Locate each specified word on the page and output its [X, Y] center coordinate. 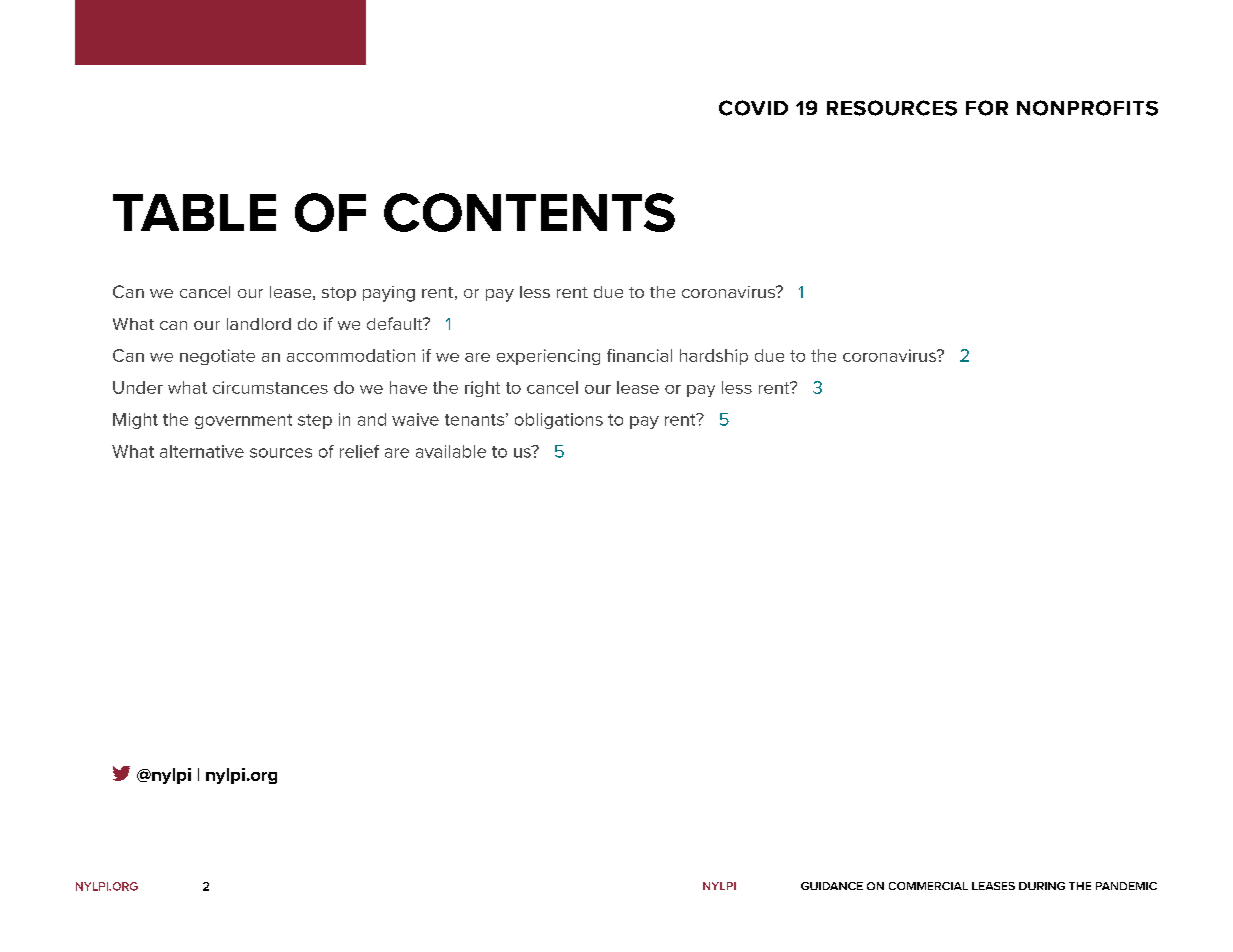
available [451, 451]
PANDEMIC [1126, 886]
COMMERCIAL [928, 886]
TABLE [194, 212]
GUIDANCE [832, 886]
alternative [202, 451]
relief [359, 451]
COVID [753, 108]
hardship [714, 357]
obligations [559, 421]
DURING [1042, 886]
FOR [987, 108]
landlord [259, 324]
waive [415, 419]
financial [639, 355]
